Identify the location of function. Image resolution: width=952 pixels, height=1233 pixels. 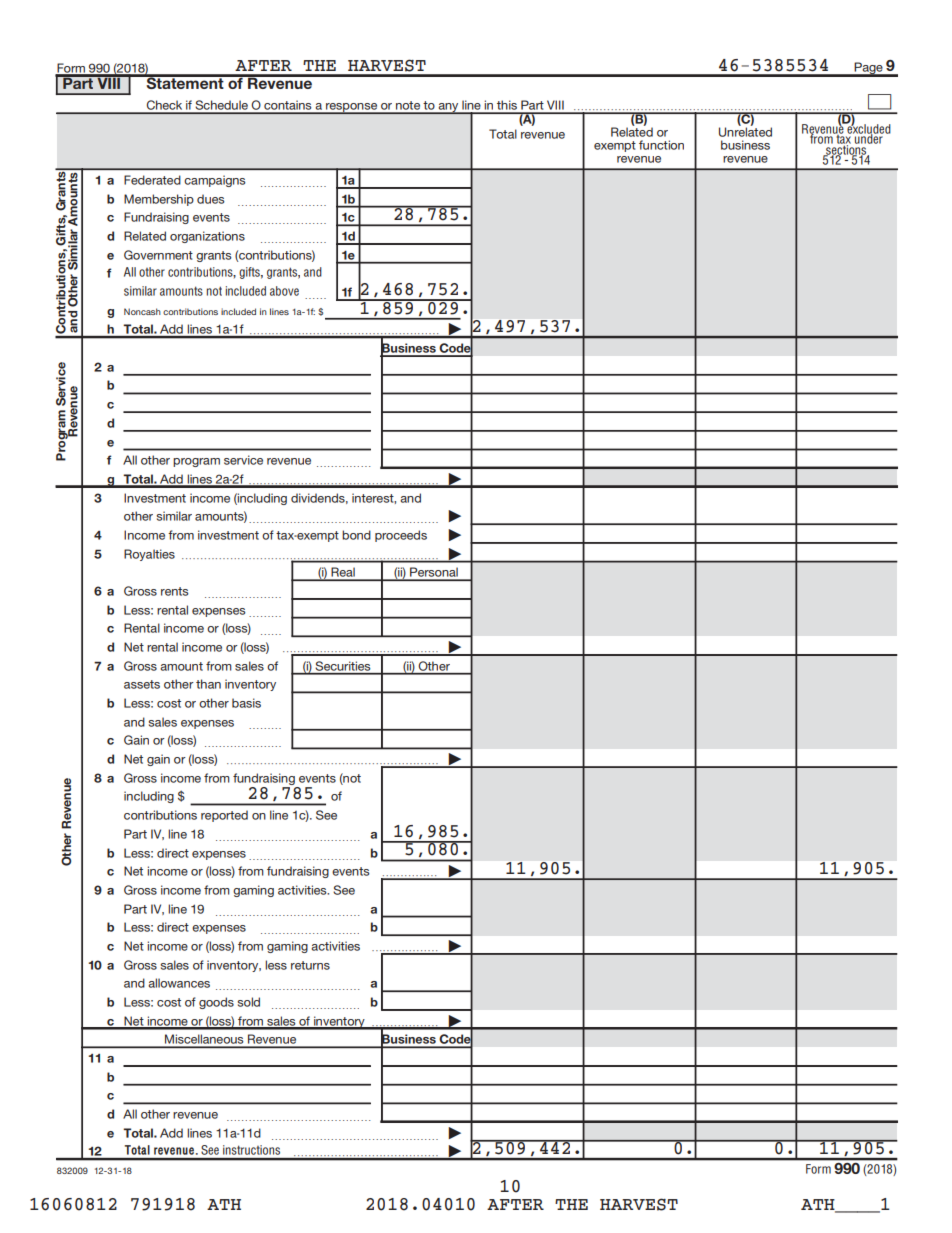
(661, 145).
